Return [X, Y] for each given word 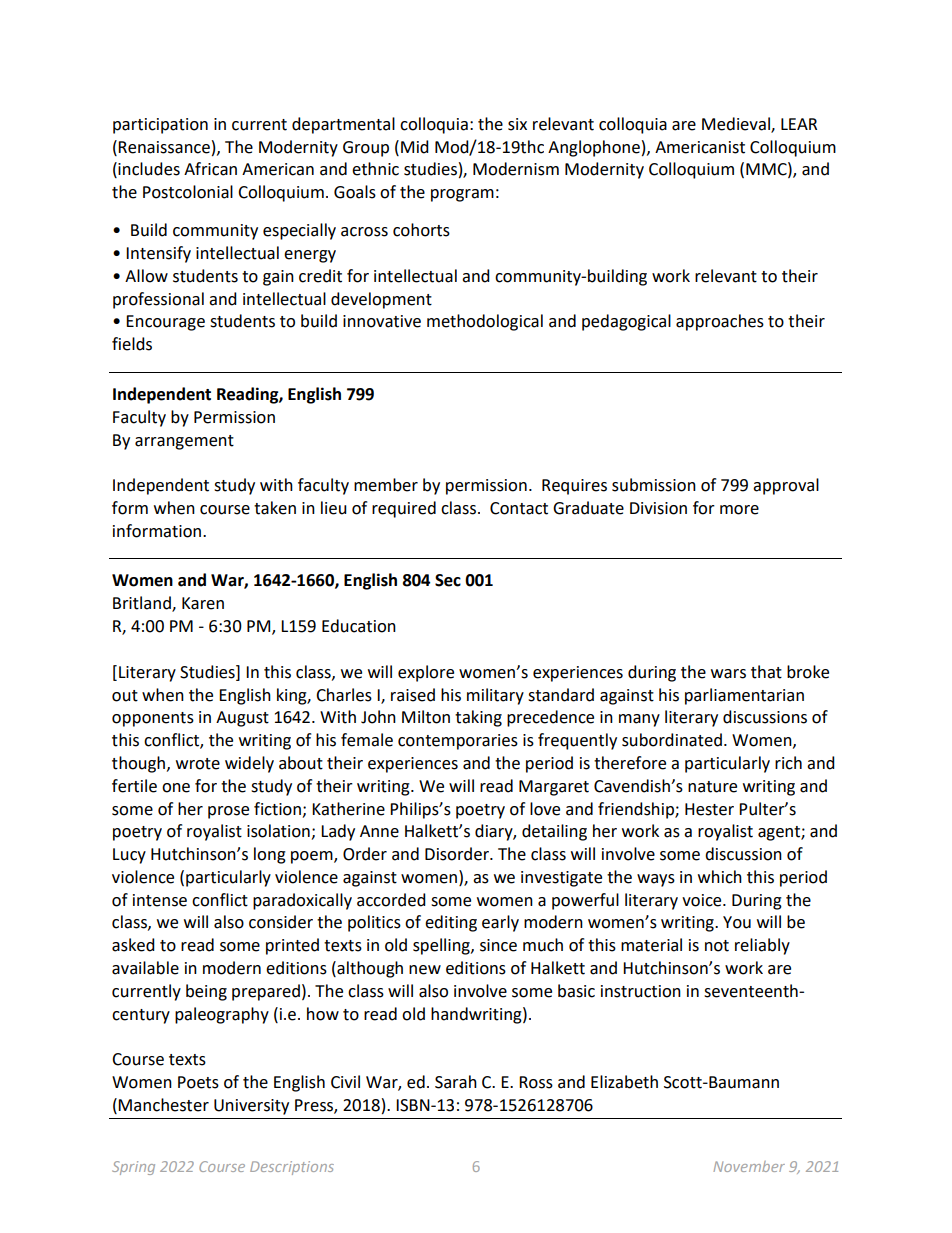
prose [228, 812]
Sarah [456, 1082]
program [462, 195]
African [210, 169]
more [739, 510]
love [545, 809]
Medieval [737, 124]
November [749, 1166]
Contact [519, 508]
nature [712, 787]
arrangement [184, 442]
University [251, 1107]
